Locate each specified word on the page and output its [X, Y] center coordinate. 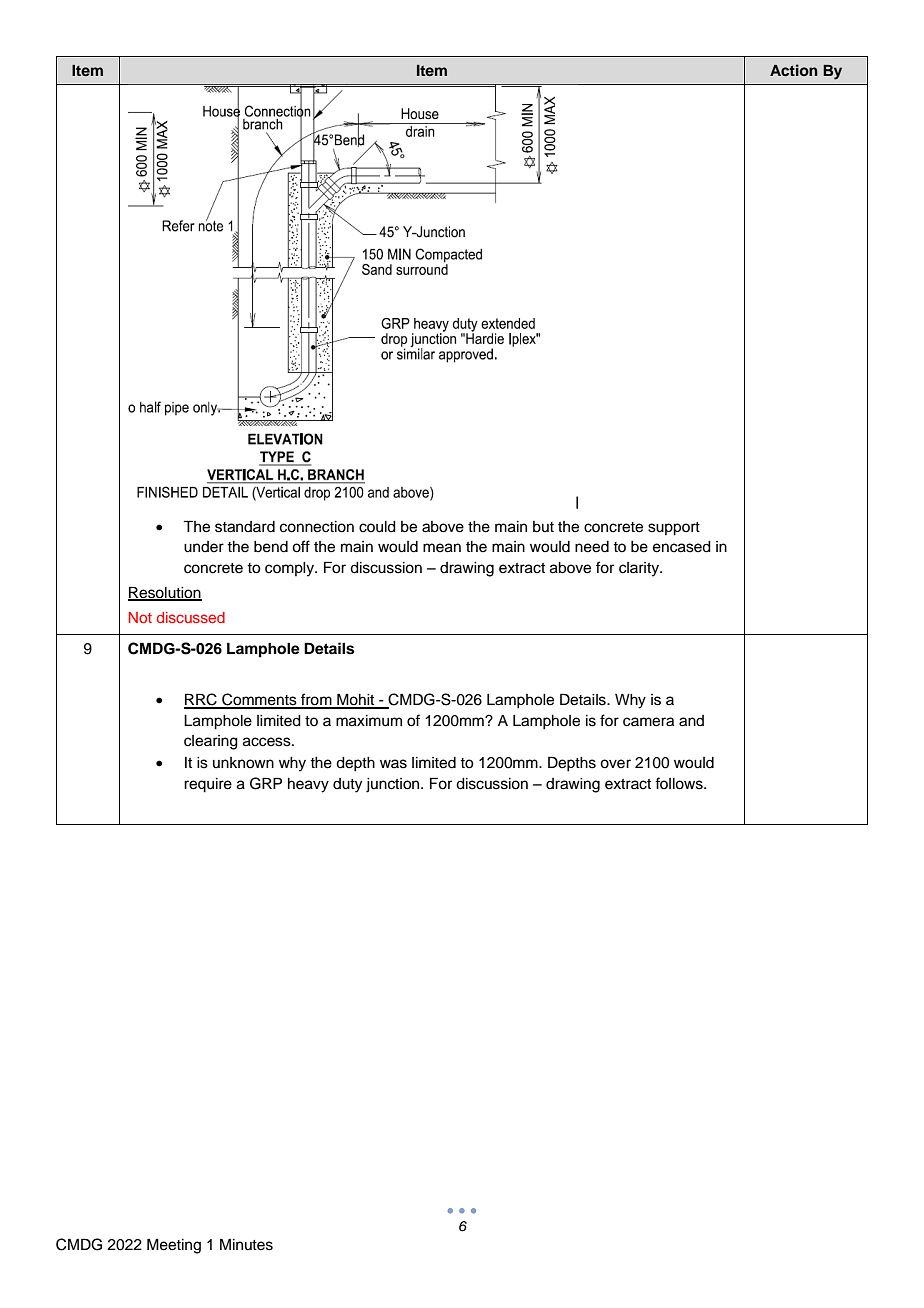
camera [648, 722]
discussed [191, 617]
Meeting [174, 1246]
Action [794, 70]
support [674, 529]
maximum [369, 721]
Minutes [246, 1244]
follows [680, 783]
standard [245, 527]
